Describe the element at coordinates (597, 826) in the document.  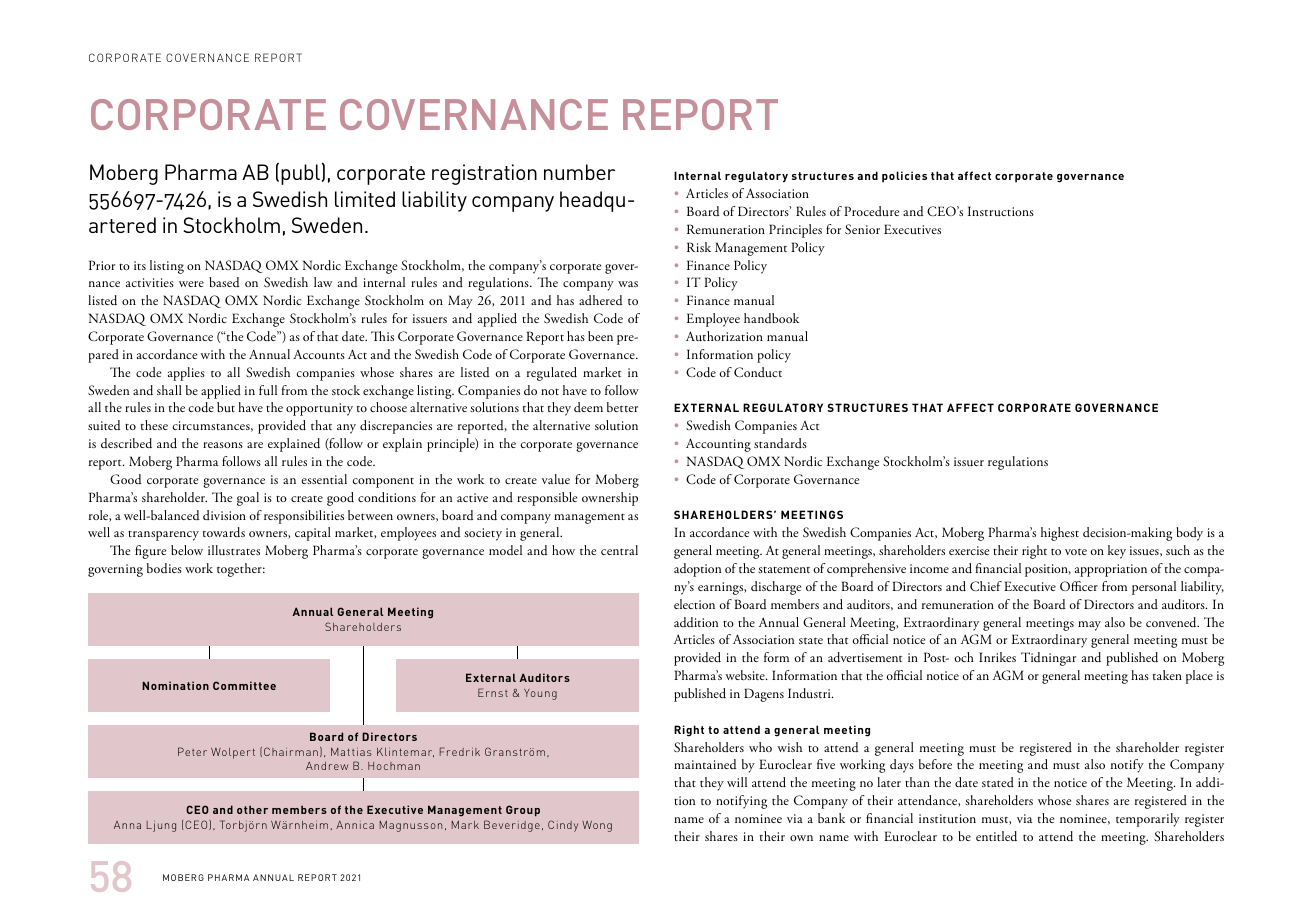
I see `Wong` at that location.
